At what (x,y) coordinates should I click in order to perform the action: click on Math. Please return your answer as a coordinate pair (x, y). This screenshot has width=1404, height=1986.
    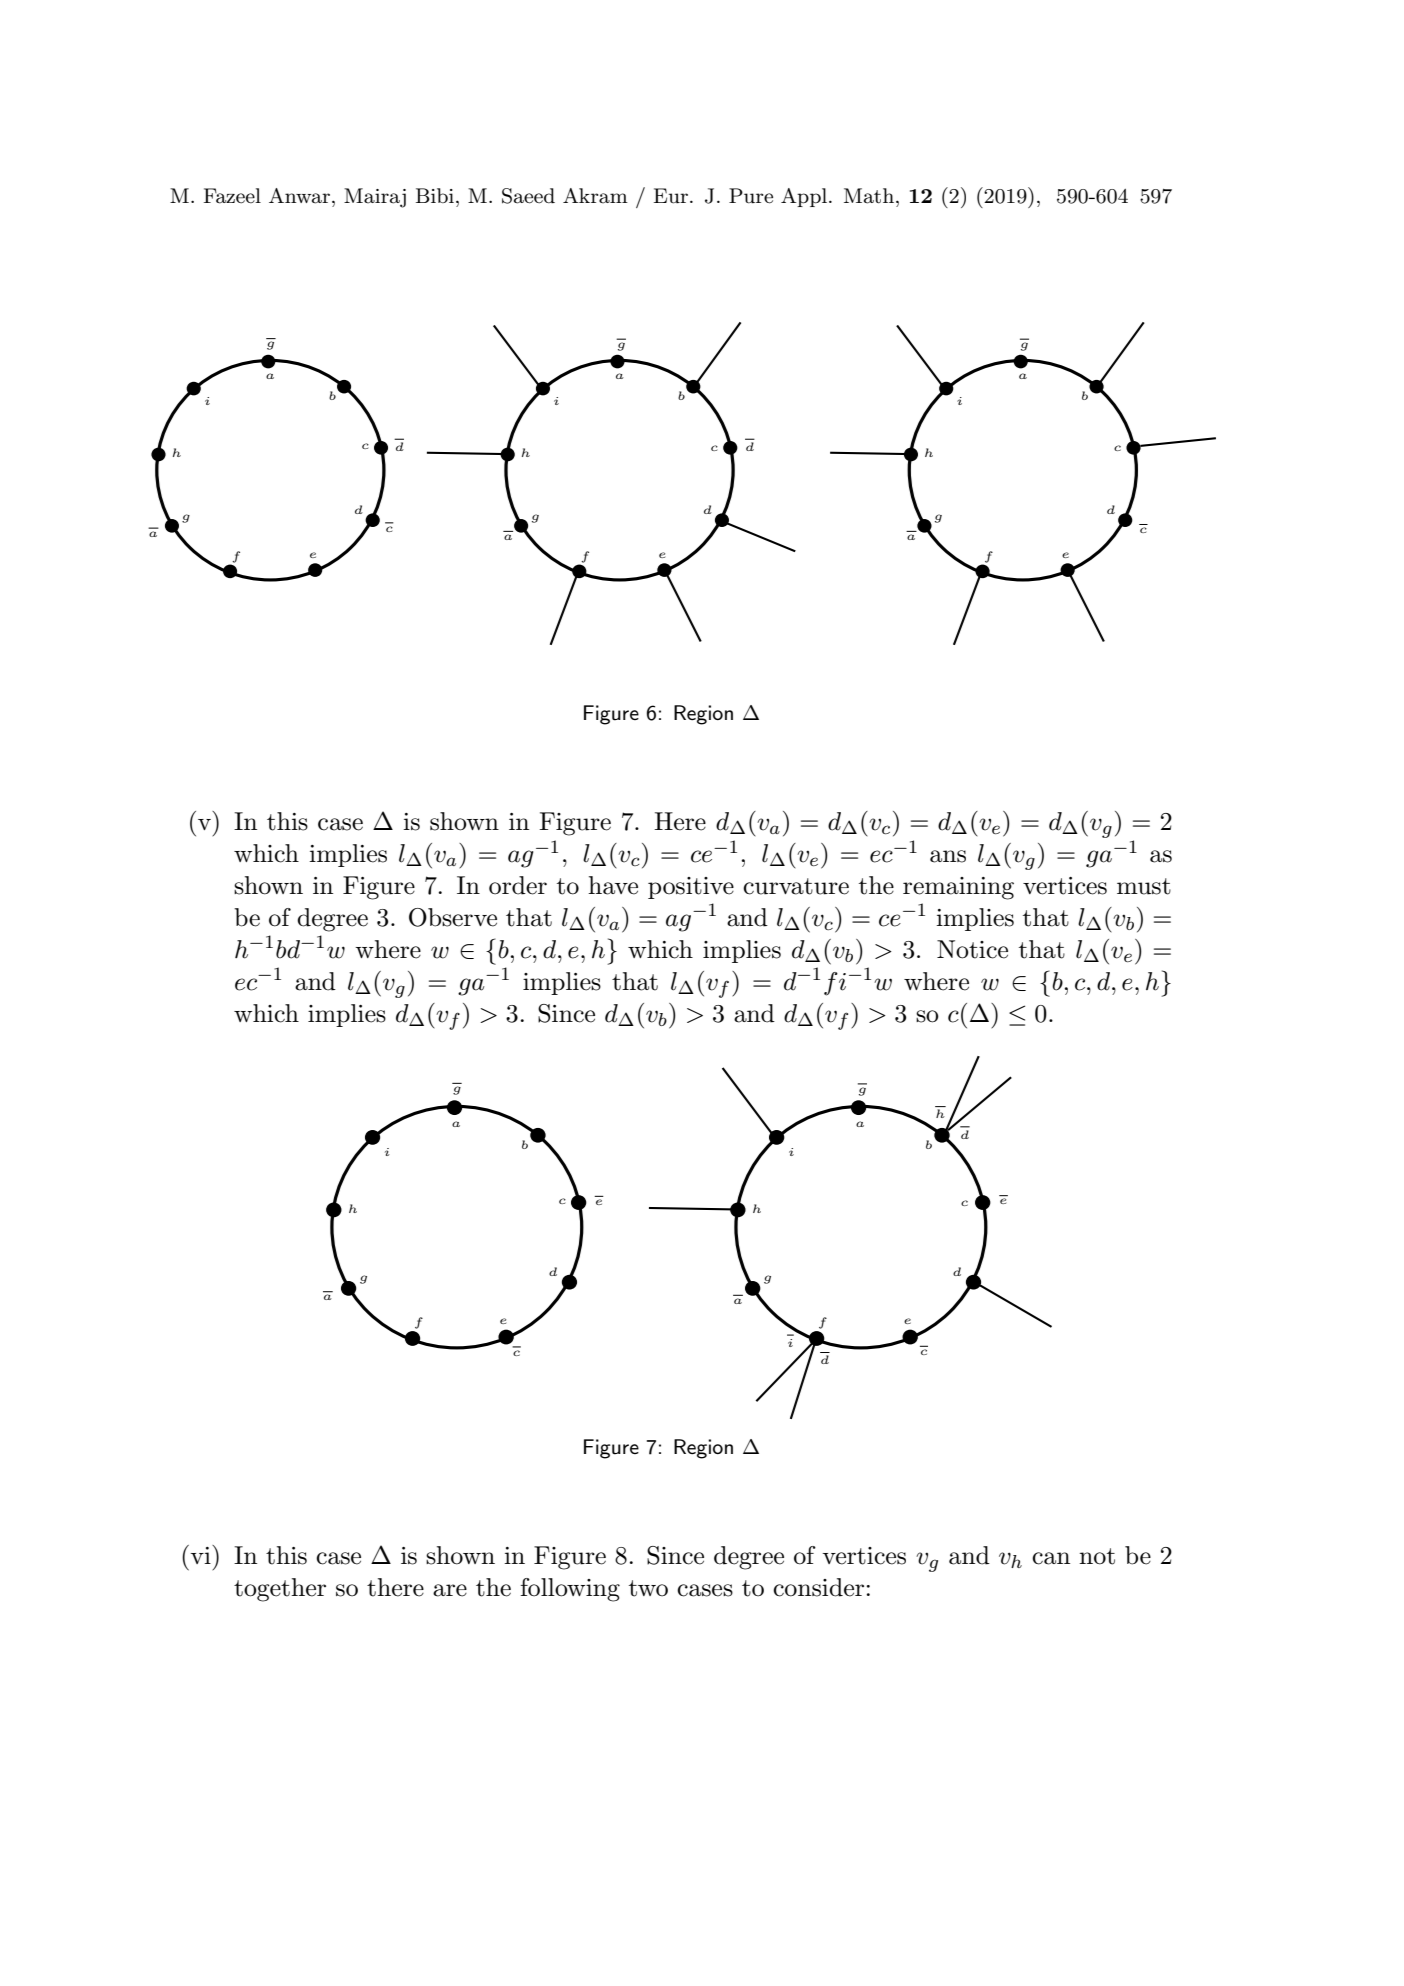
    Looking at the image, I should click on (869, 196).
